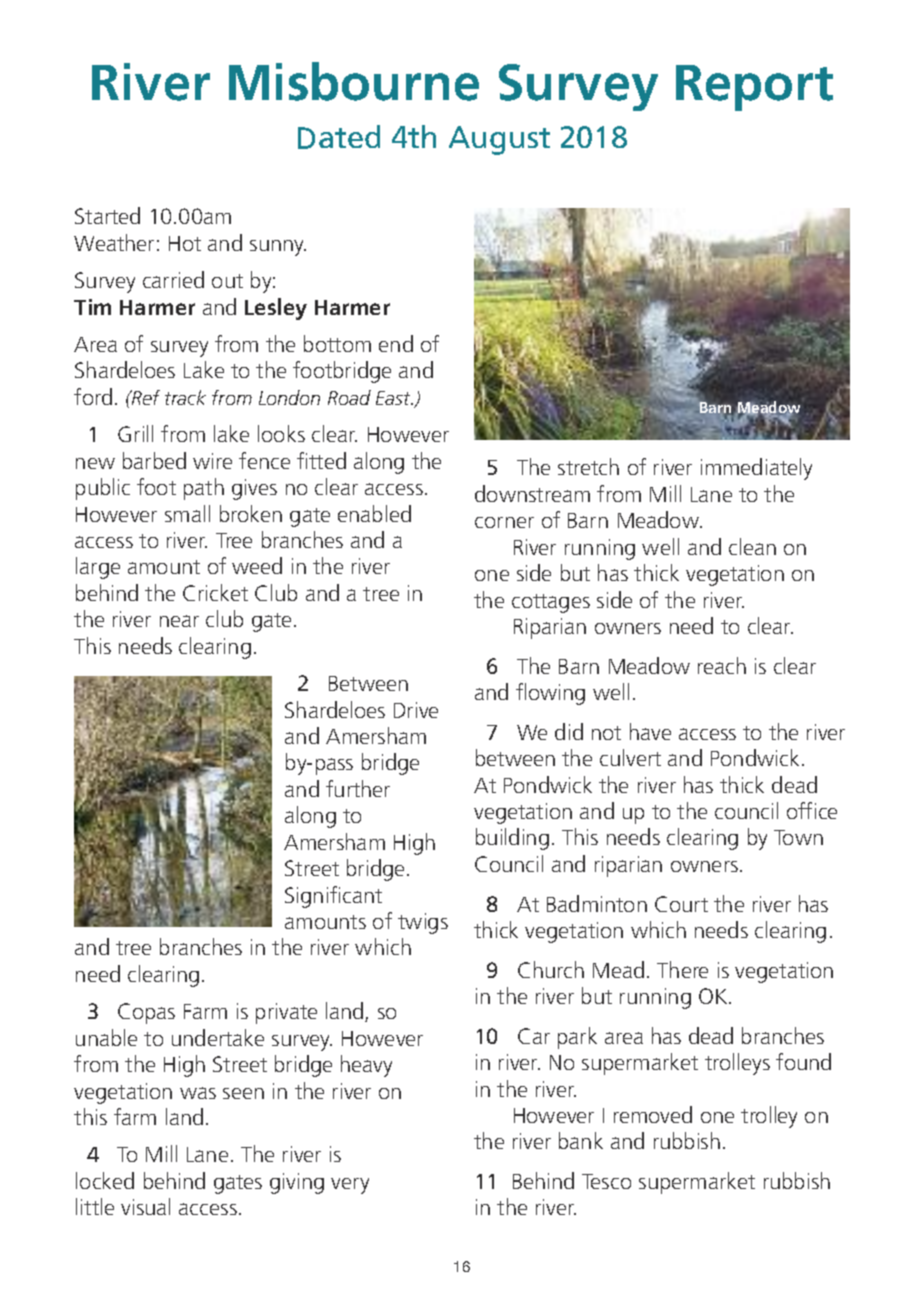 The image size is (924, 1311). What do you see at coordinates (512, 839) in the screenshot?
I see `building` at bounding box center [512, 839].
